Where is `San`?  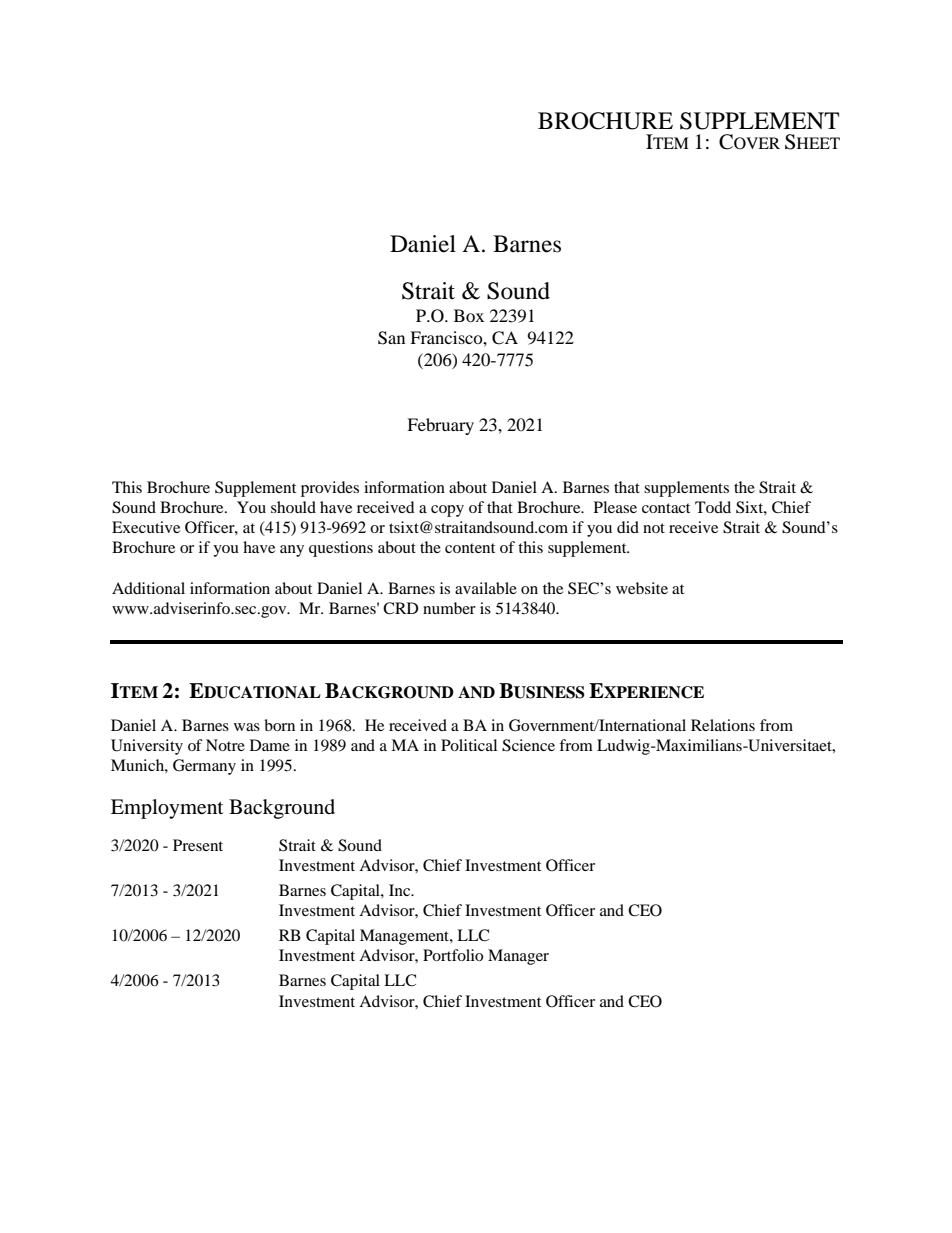
San is located at coordinates (391, 338).
